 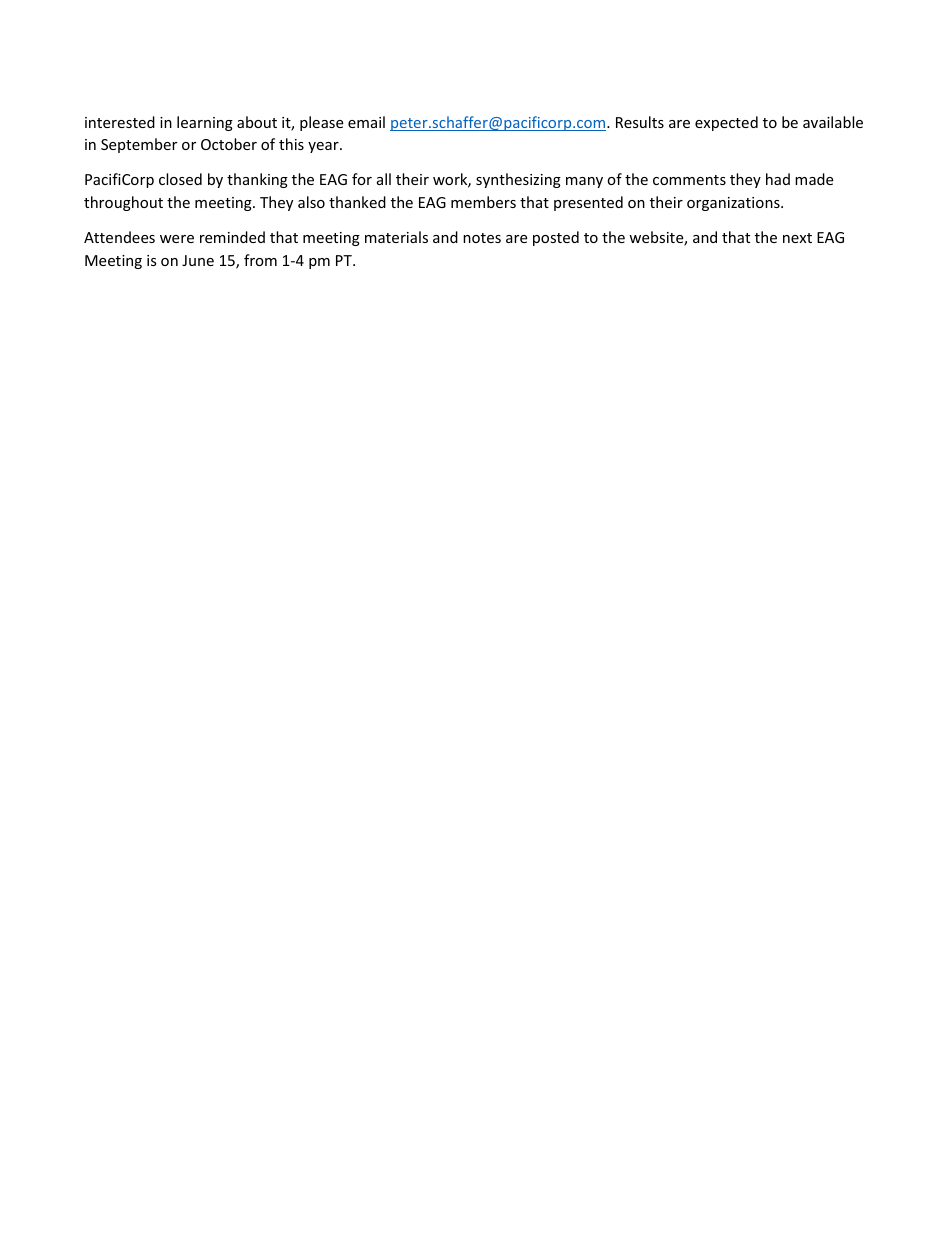 What do you see at coordinates (366, 122) in the screenshot?
I see `email` at bounding box center [366, 122].
